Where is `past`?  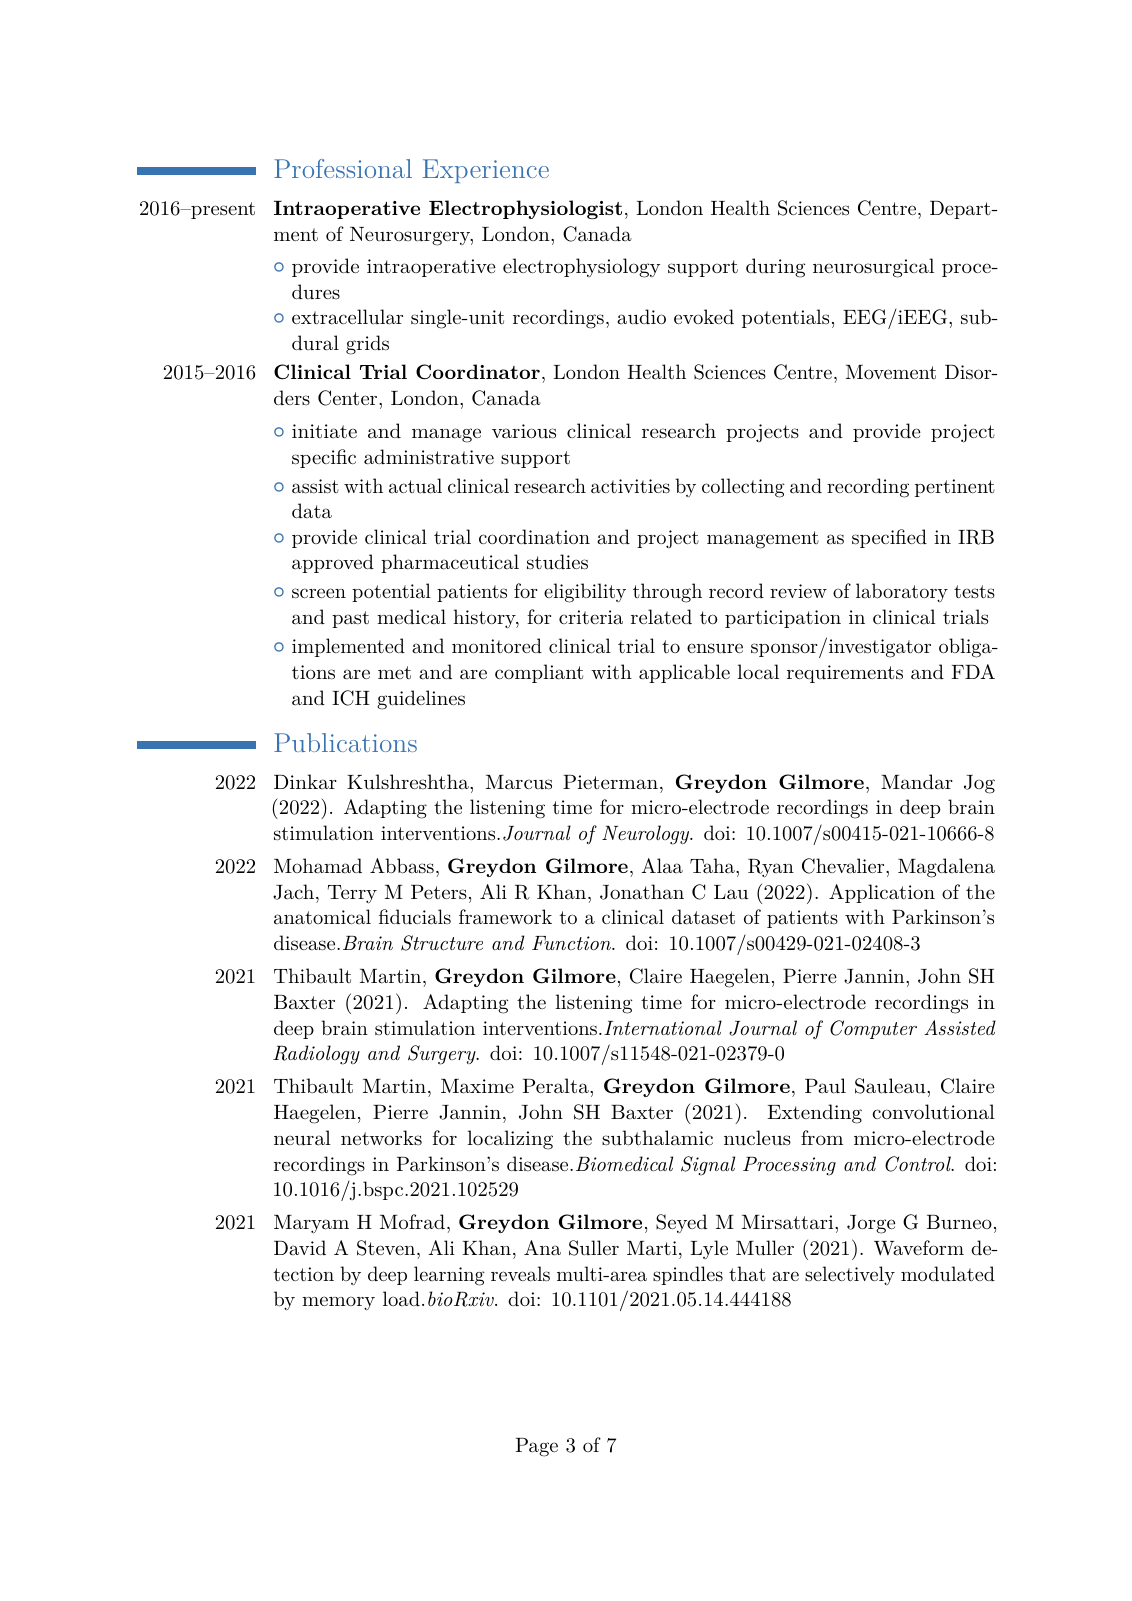
past is located at coordinates (350, 619).
